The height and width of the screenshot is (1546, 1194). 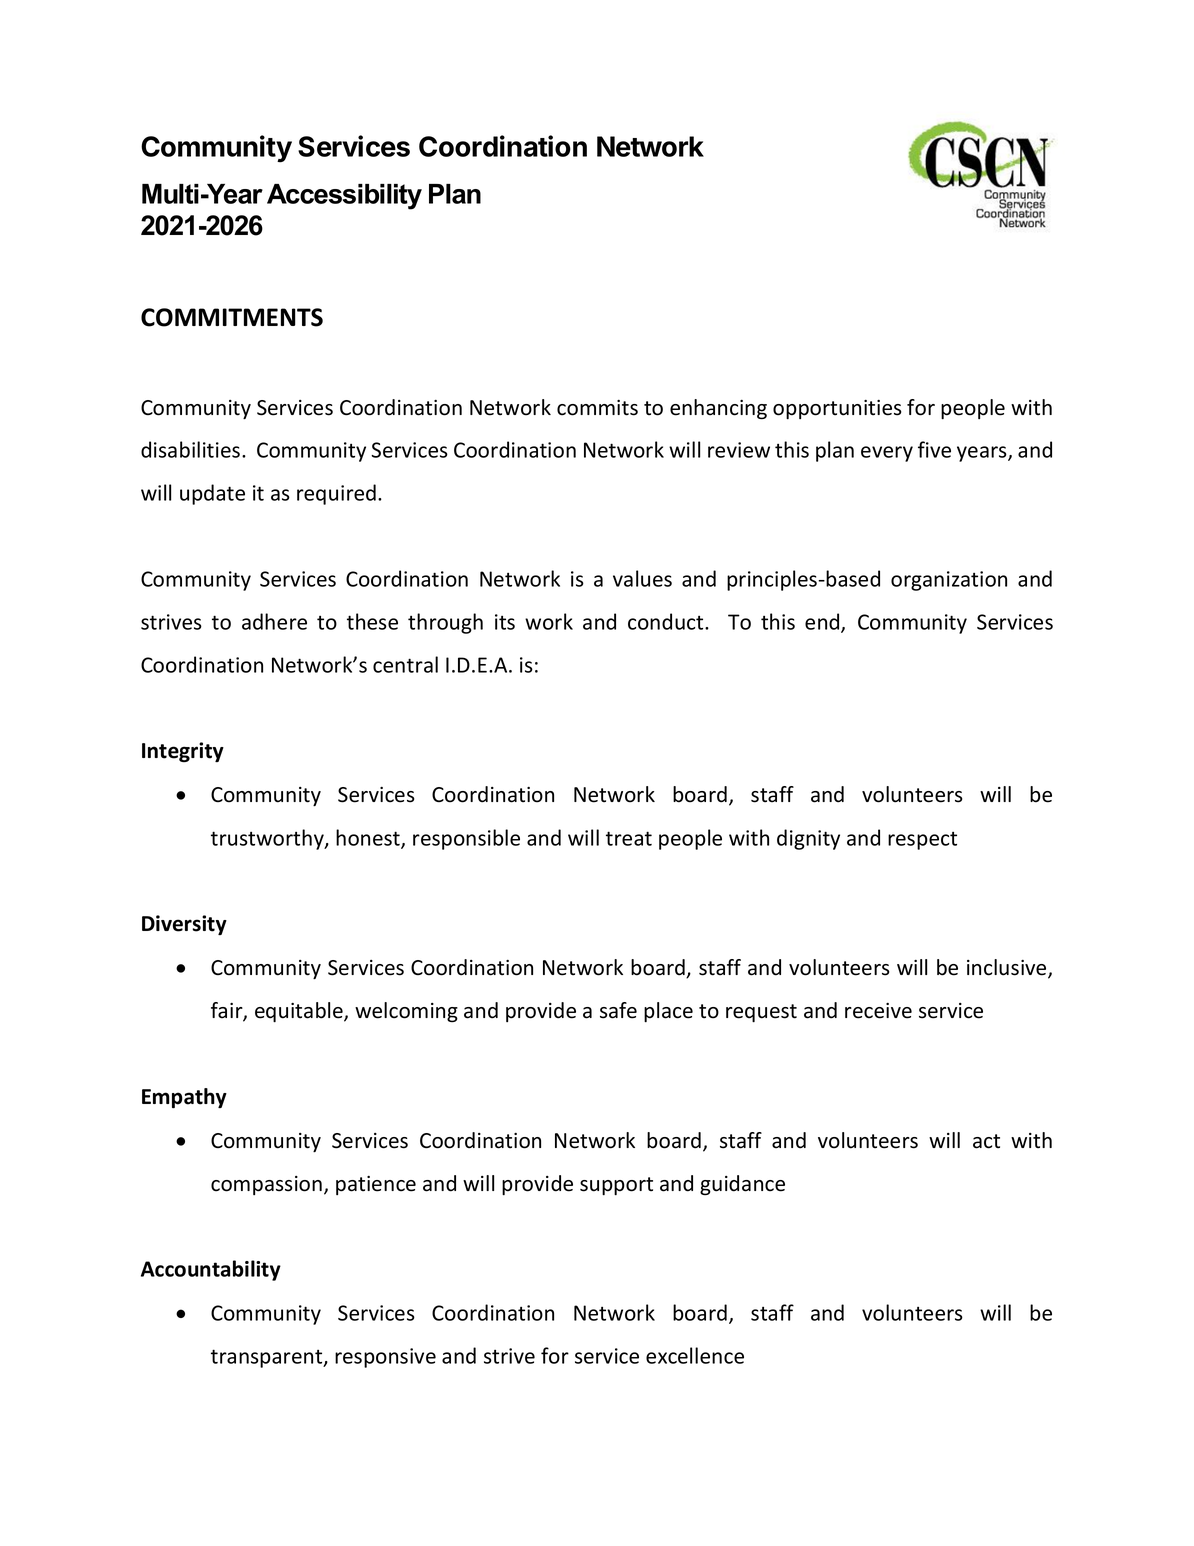 What do you see at coordinates (597, 408) in the screenshot?
I see `commits` at bounding box center [597, 408].
